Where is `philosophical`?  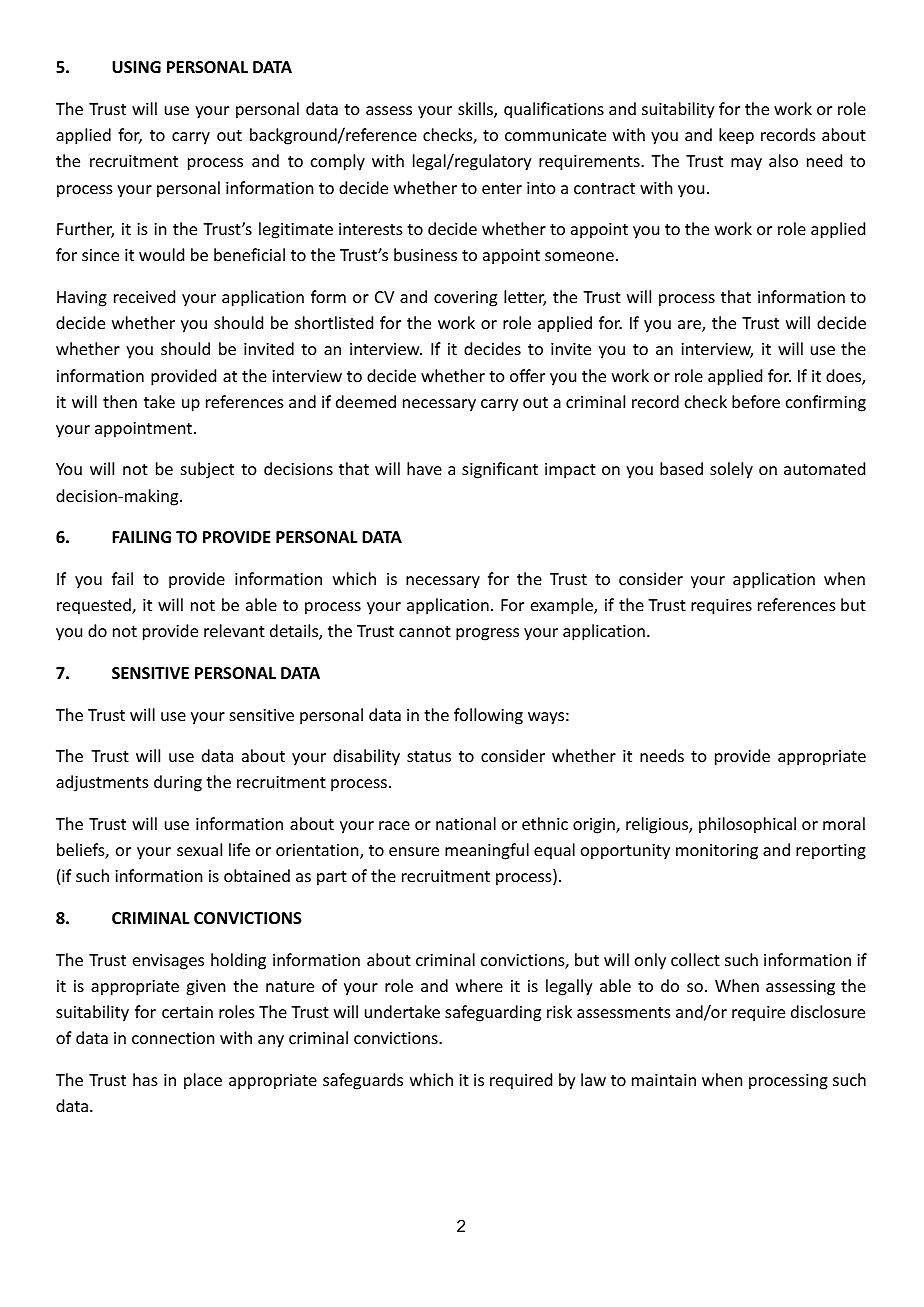
philosophical is located at coordinates (747, 825).
